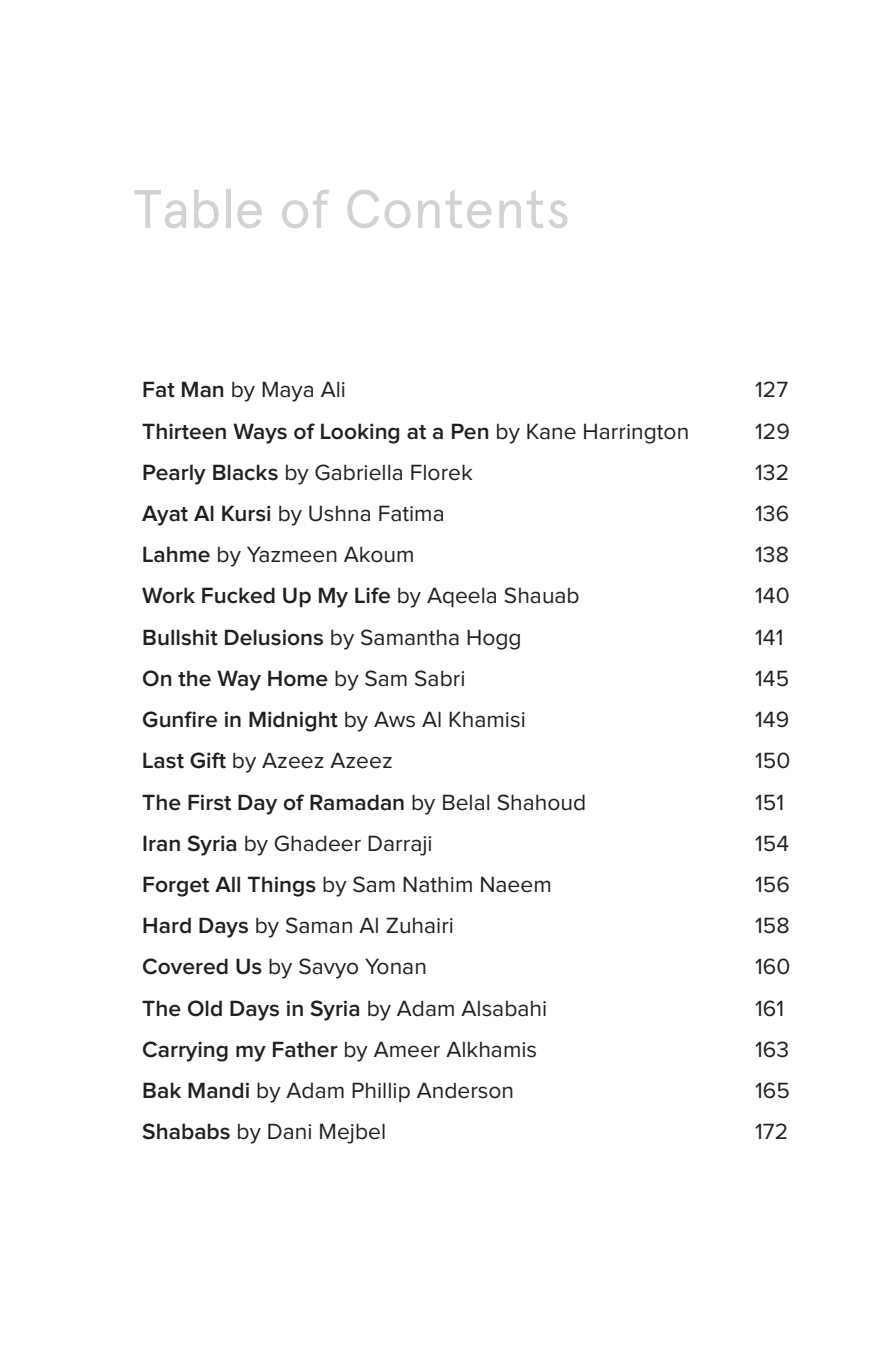 The height and width of the screenshot is (1372, 883). Describe the element at coordinates (184, 431) in the screenshot. I see `Thirteen` at that location.
